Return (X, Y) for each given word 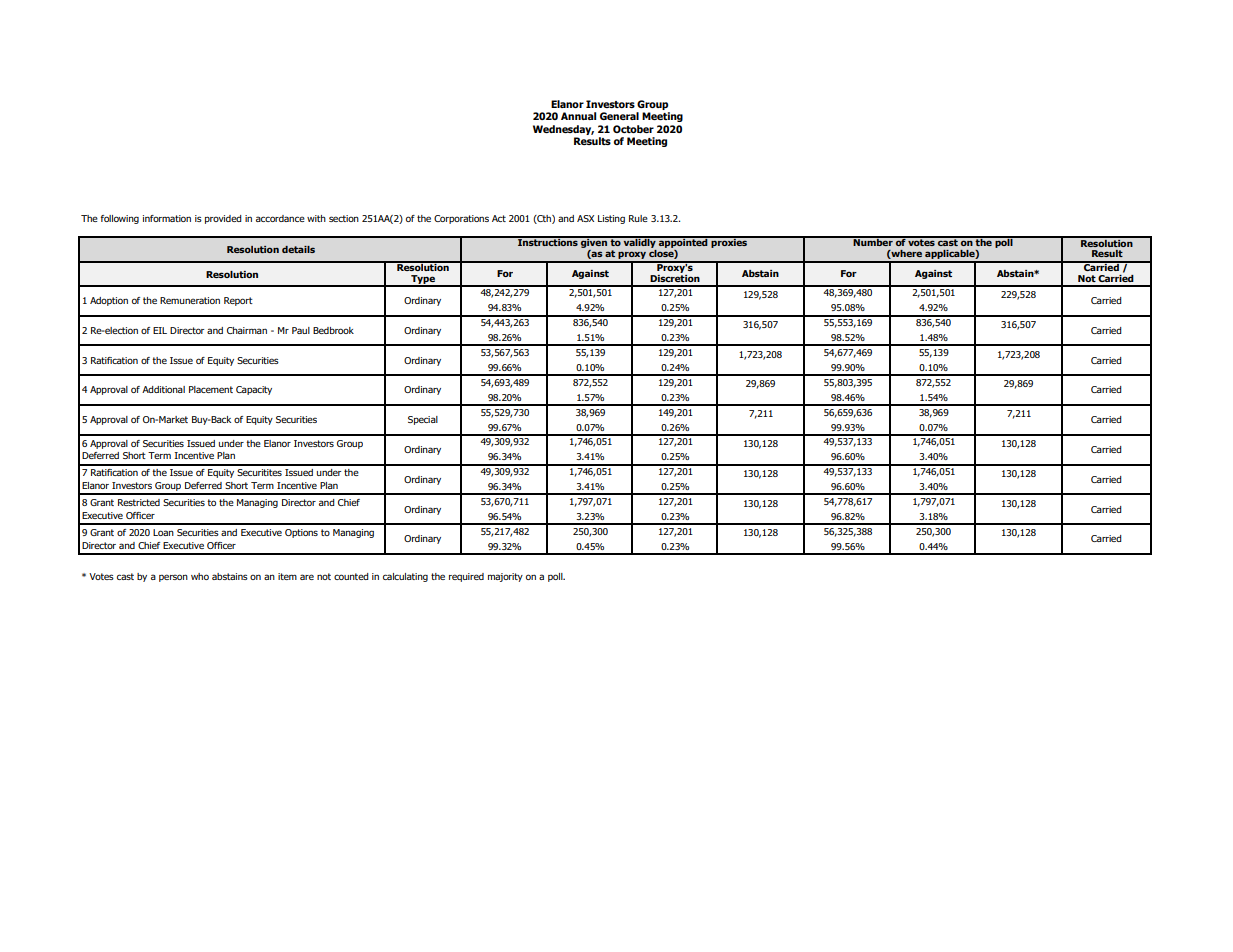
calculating (405, 577)
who (200, 576)
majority (505, 577)
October (633, 129)
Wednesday (563, 130)
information (167, 218)
